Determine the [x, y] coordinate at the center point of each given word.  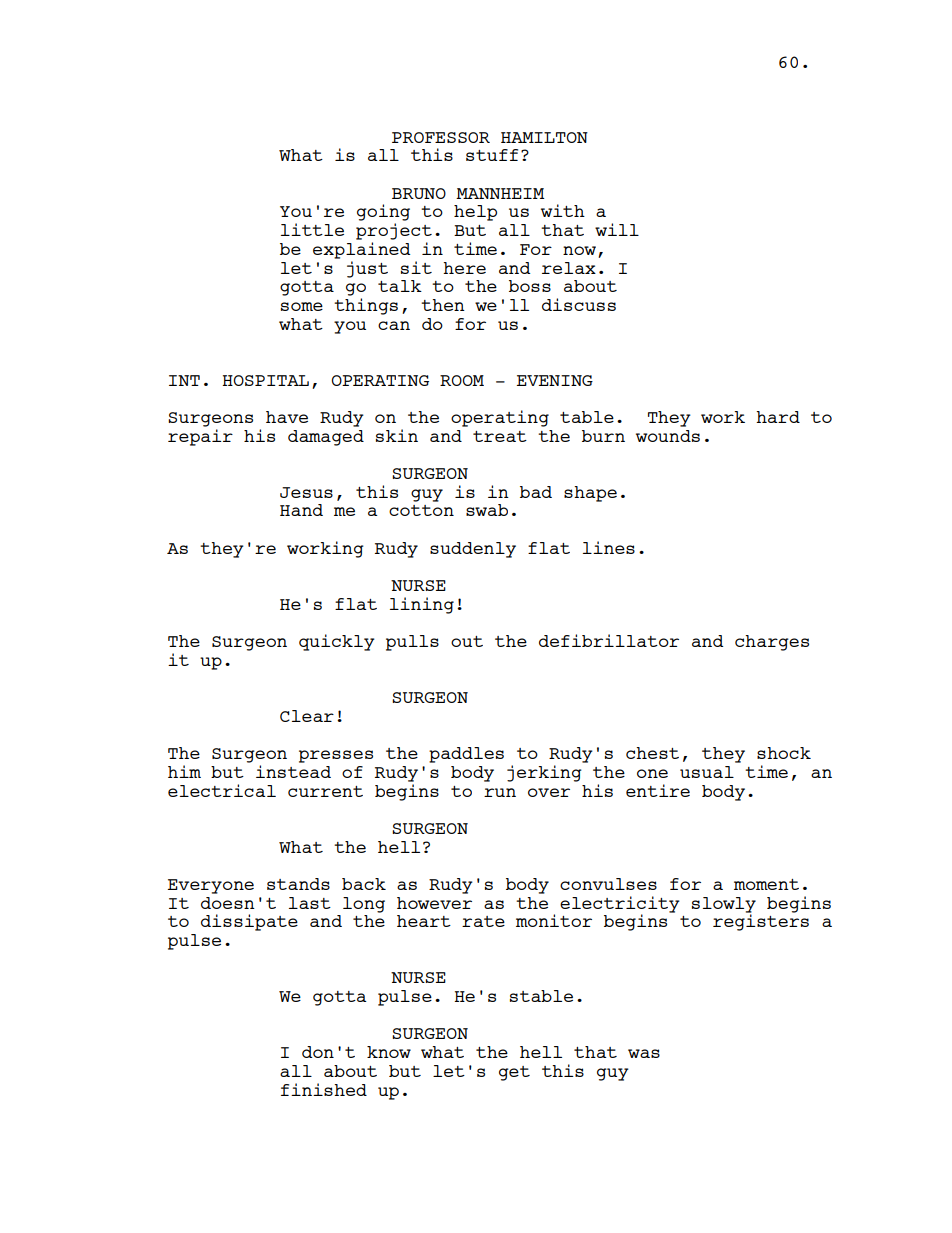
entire [658, 790]
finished [324, 1089]
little [312, 229]
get [514, 1073]
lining [422, 605]
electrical [222, 790]
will [617, 229]
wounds [668, 436]
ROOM [462, 380]
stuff [492, 155]
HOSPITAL [266, 380]
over [549, 792]
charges [772, 643]
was [644, 1053]
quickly [337, 642]
